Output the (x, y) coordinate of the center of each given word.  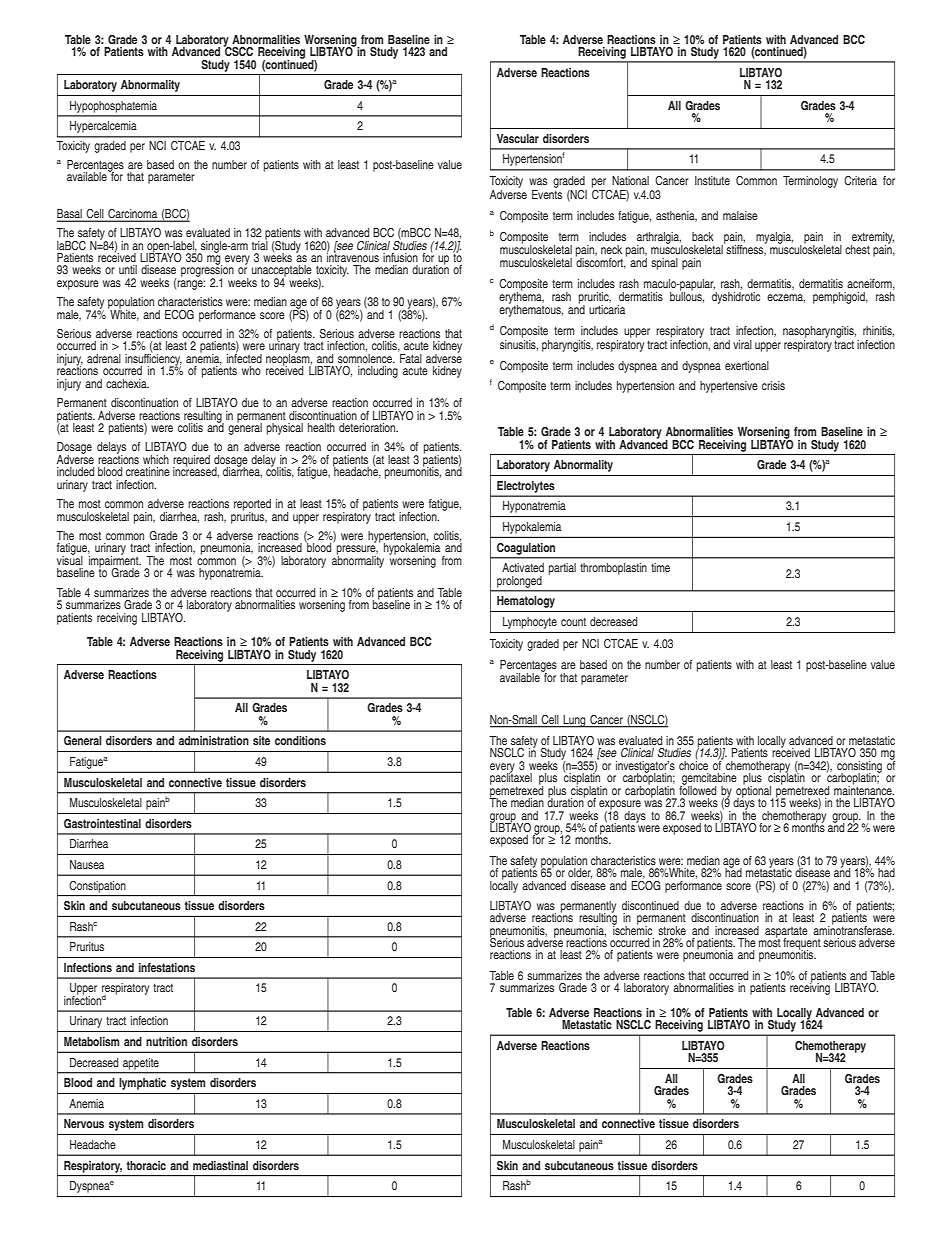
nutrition (166, 1041)
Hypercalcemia (103, 127)
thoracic (146, 1165)
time (660, 567)
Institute (712, 180)
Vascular (518, 138)
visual (70, 559)
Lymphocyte (530, 623)
